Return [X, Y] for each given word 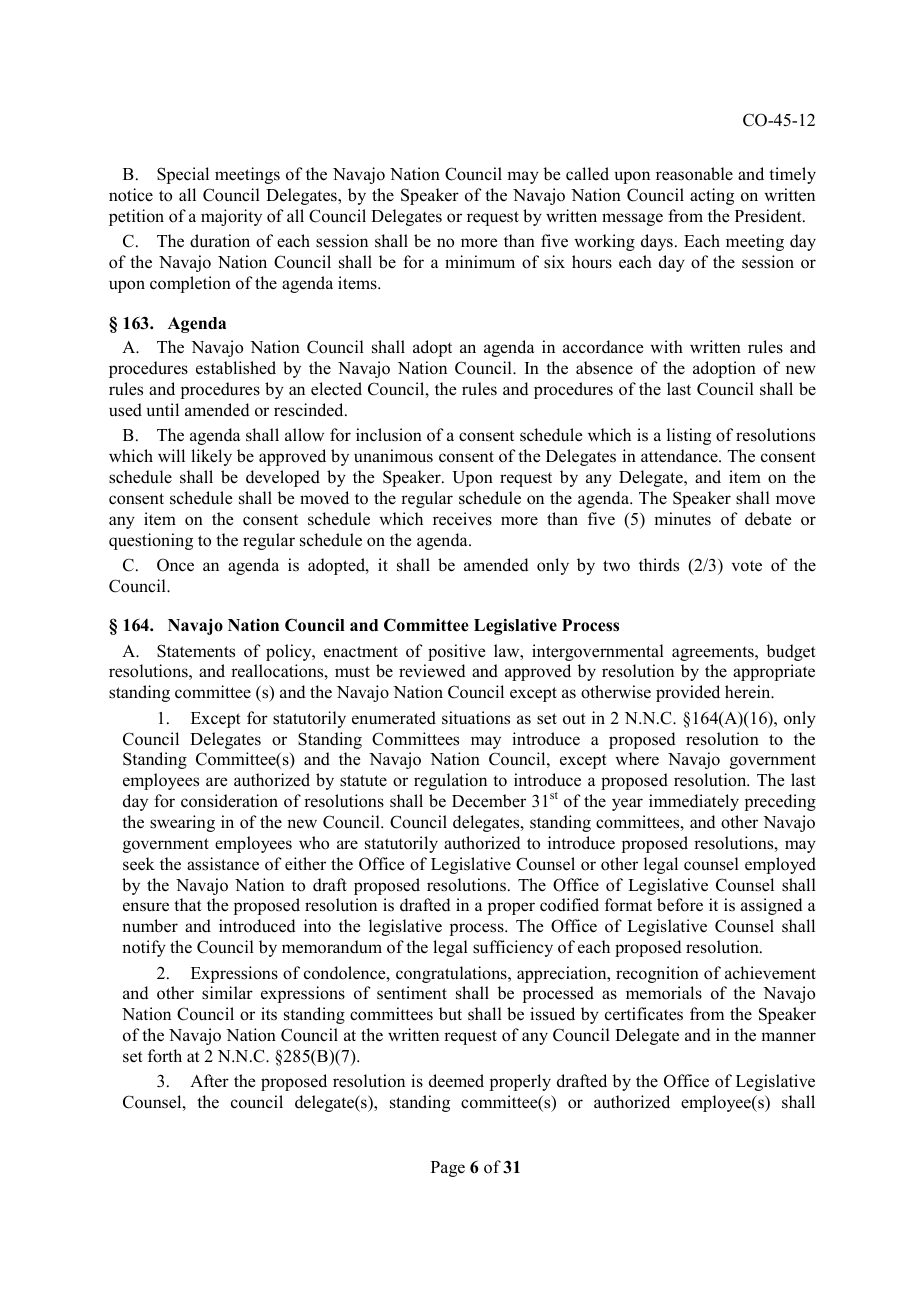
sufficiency [513, 948]
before [680, 905]
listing [689, 436]
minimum [480, 261]
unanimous [393, 456]
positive [457, 652]
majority [231, 217]
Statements [196, 651]
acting [712, 196]
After [209, 1081]
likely [211, 457]
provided [688, 693]
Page [448, 1169]
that [188, 904]
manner [788, 1037]
